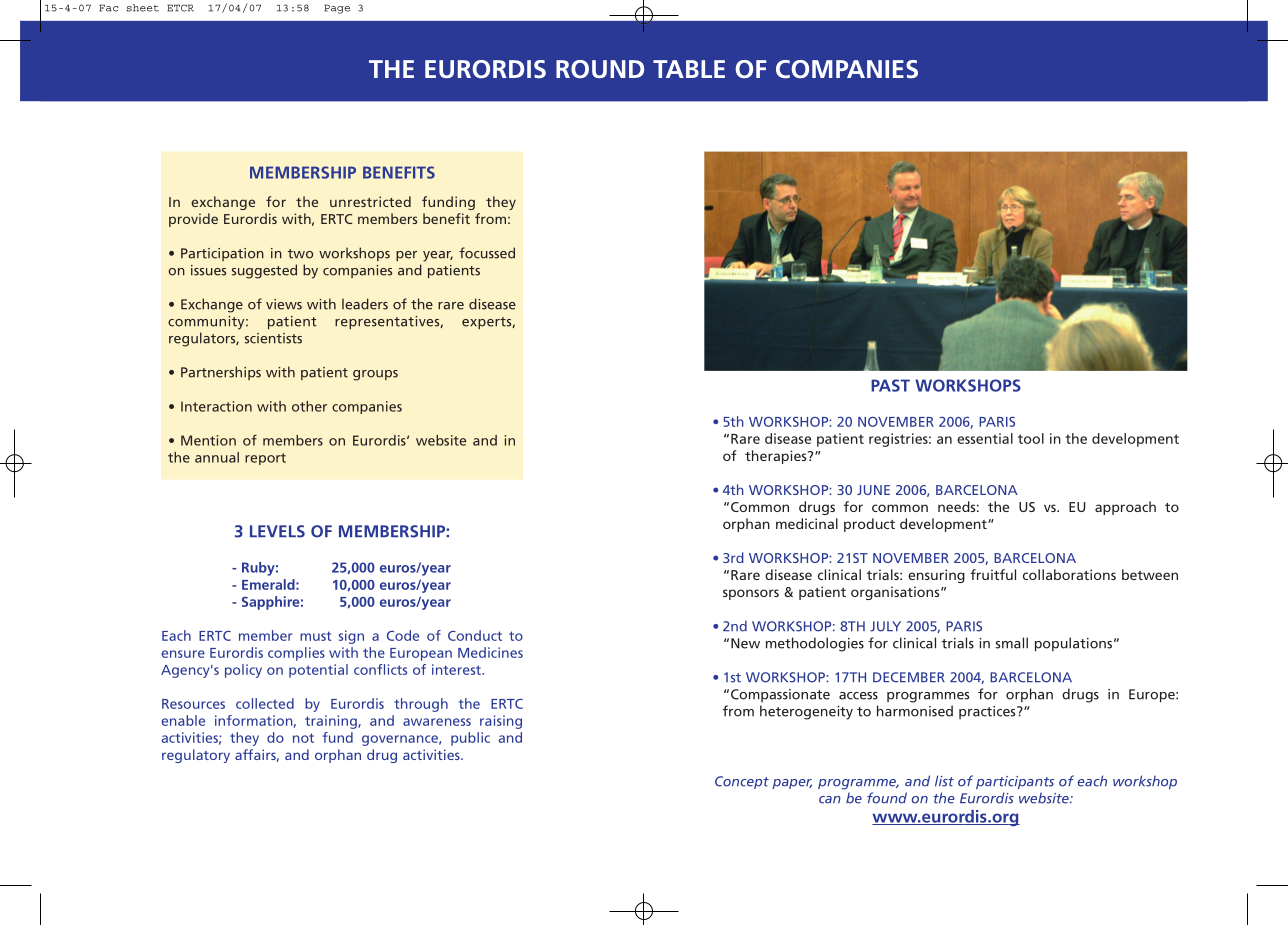 The width and height of the screenshot is (1288, 925). What do you see at coordinates (196, 756) in the screenshot?
I see `regulatory` at bounding box center [196, 756].
